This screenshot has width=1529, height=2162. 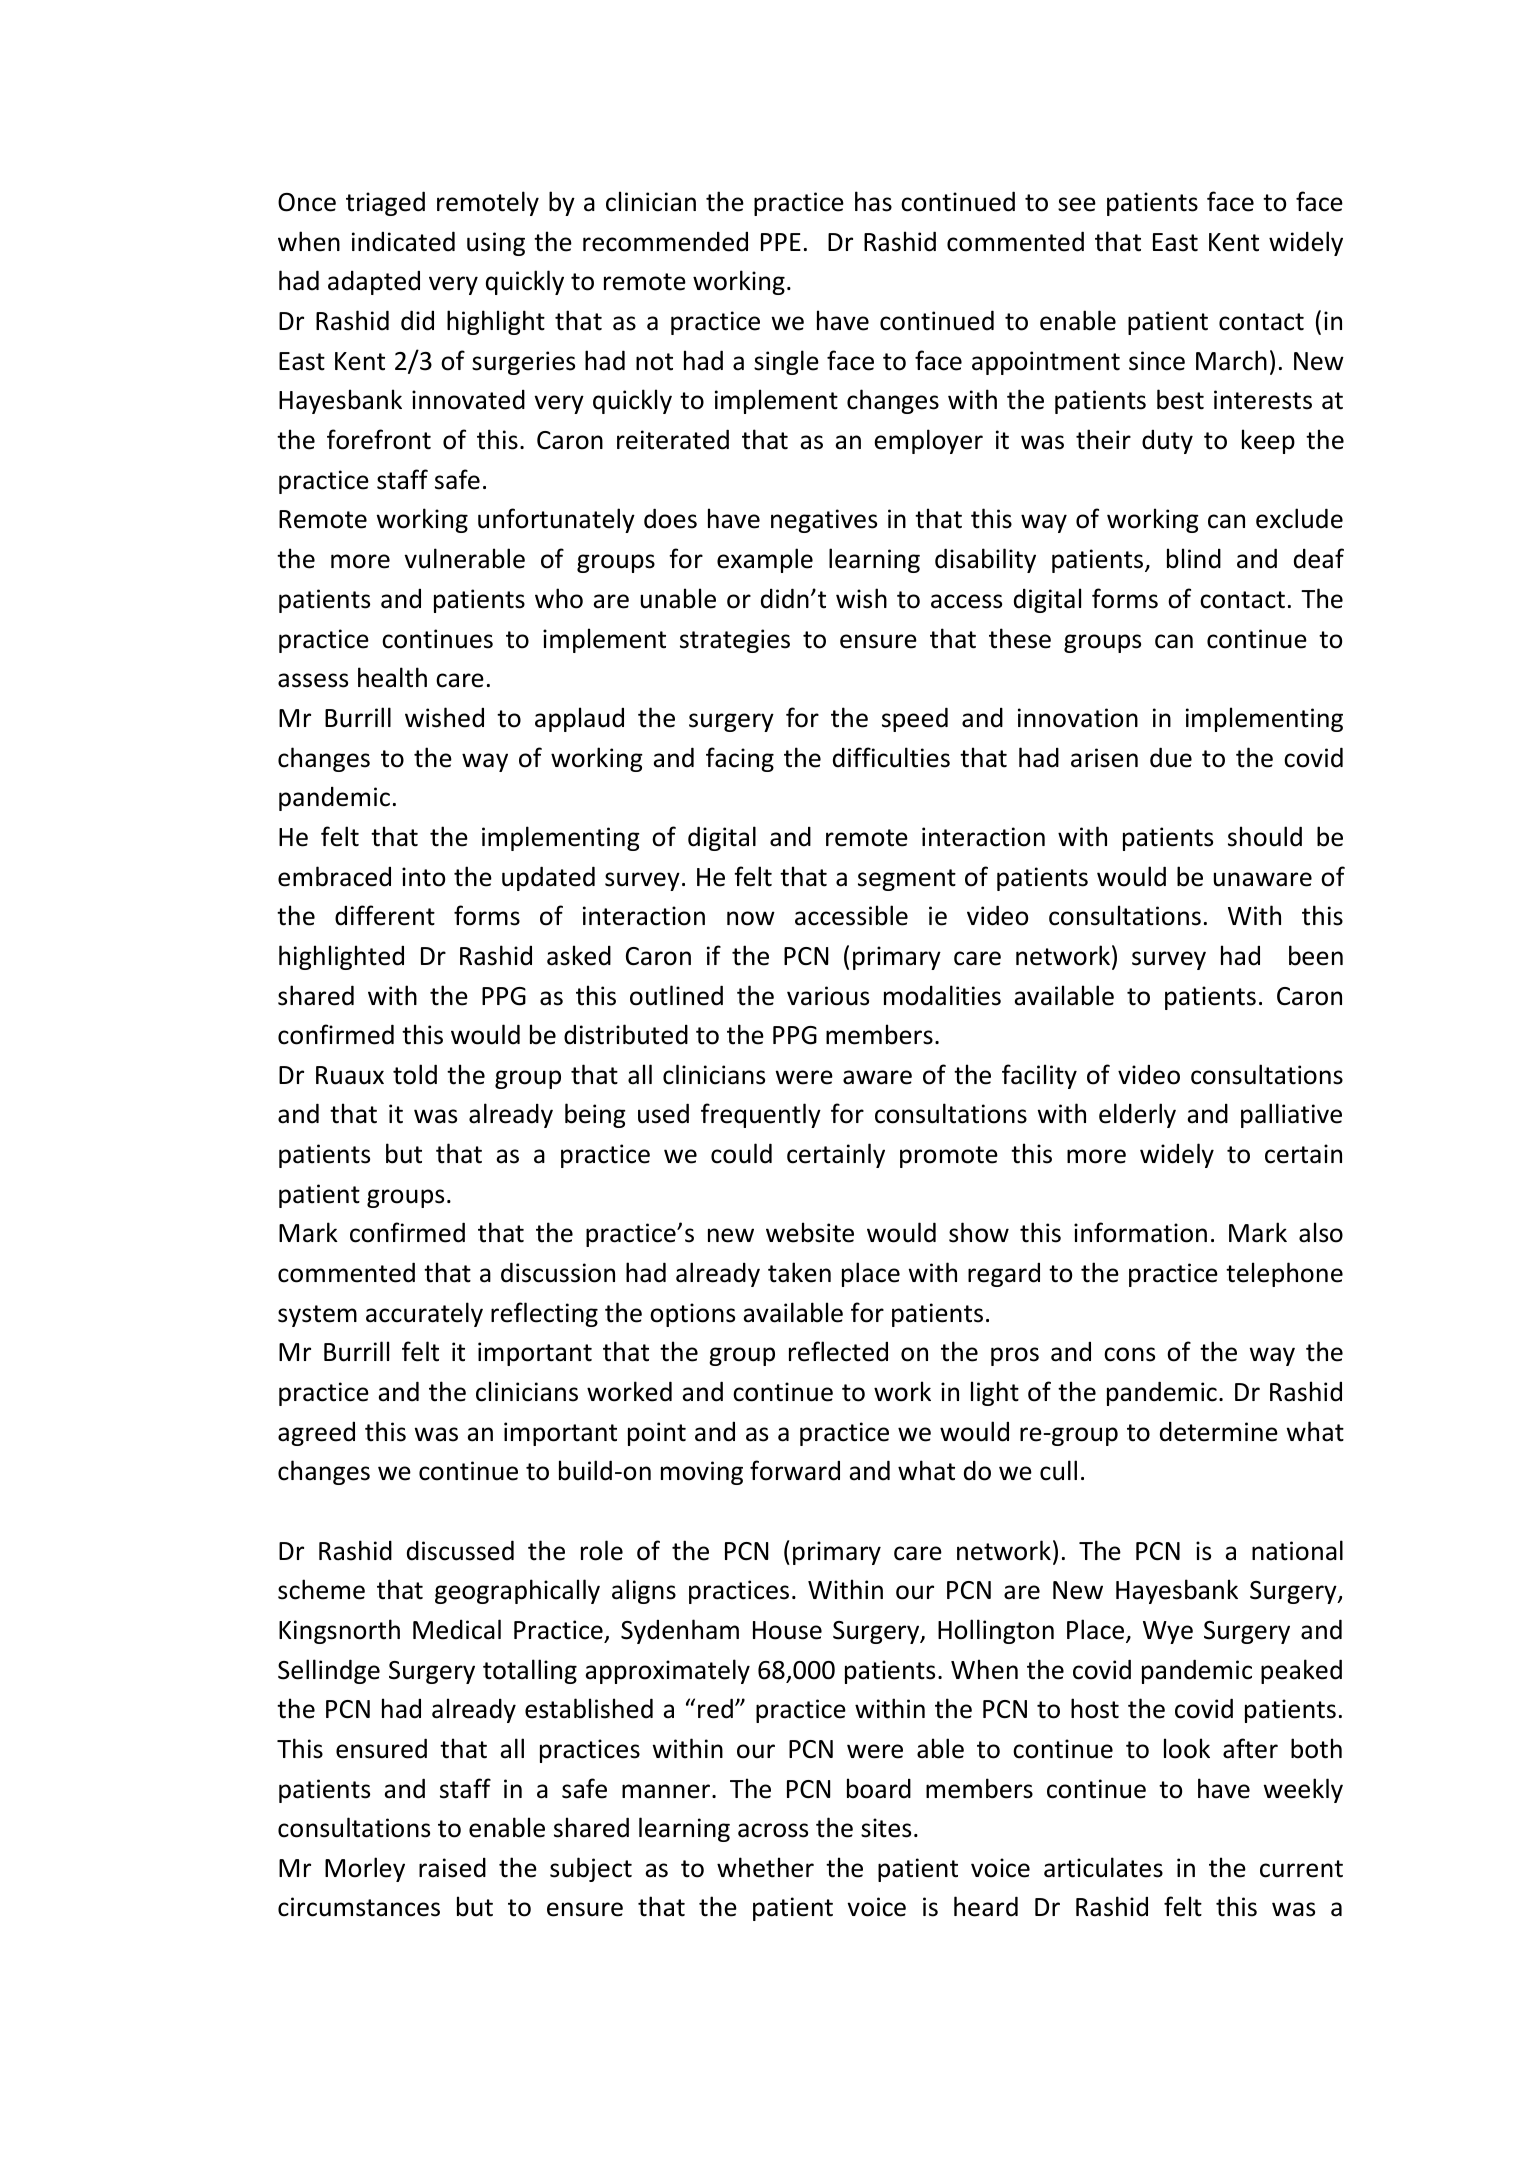 I want to click on PPE, so click(x=781, y=242).
